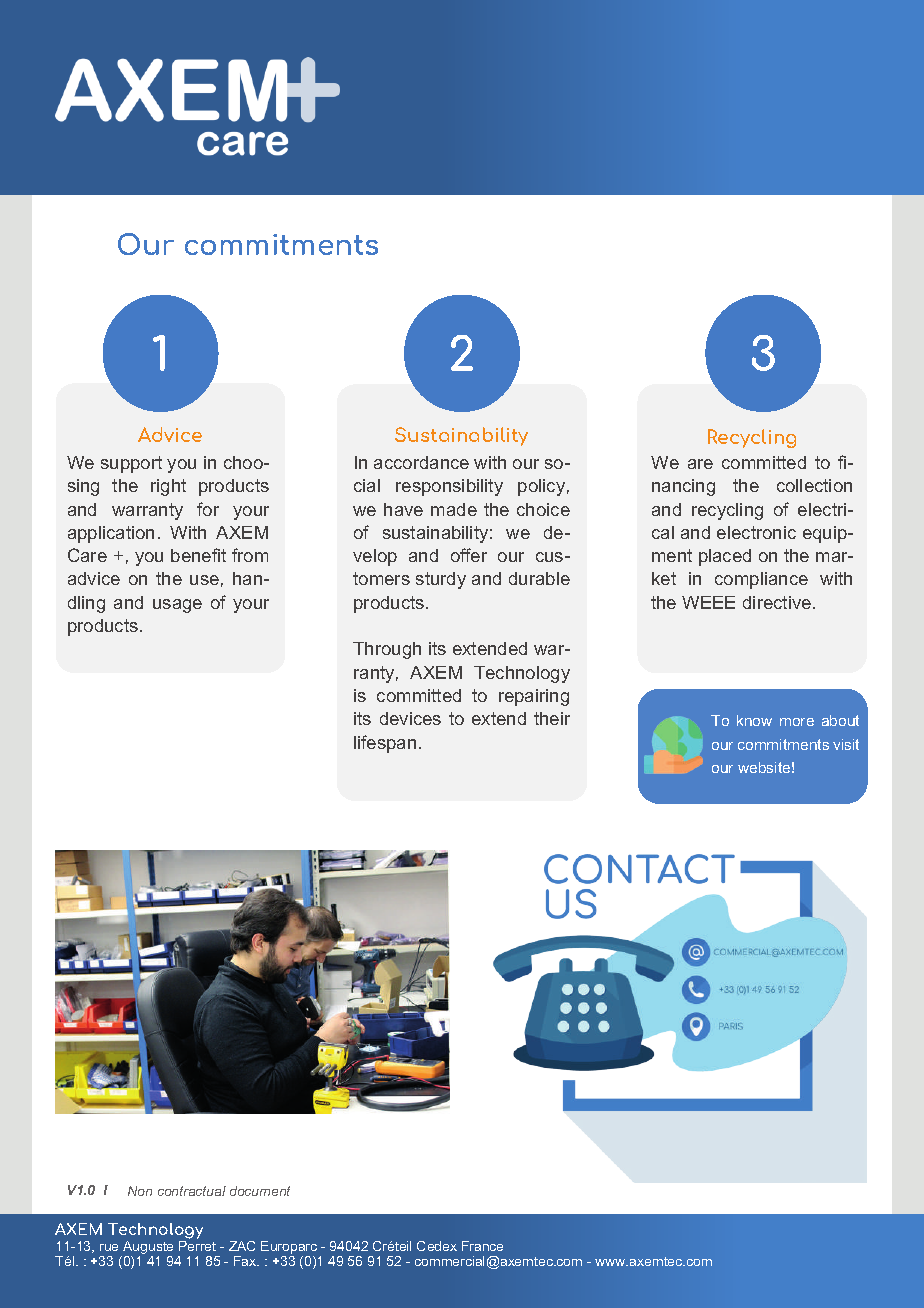  What do you see at coordinates (147, 1249) in the page?
I see `Auguste` at bounding box center [147, 1249].
